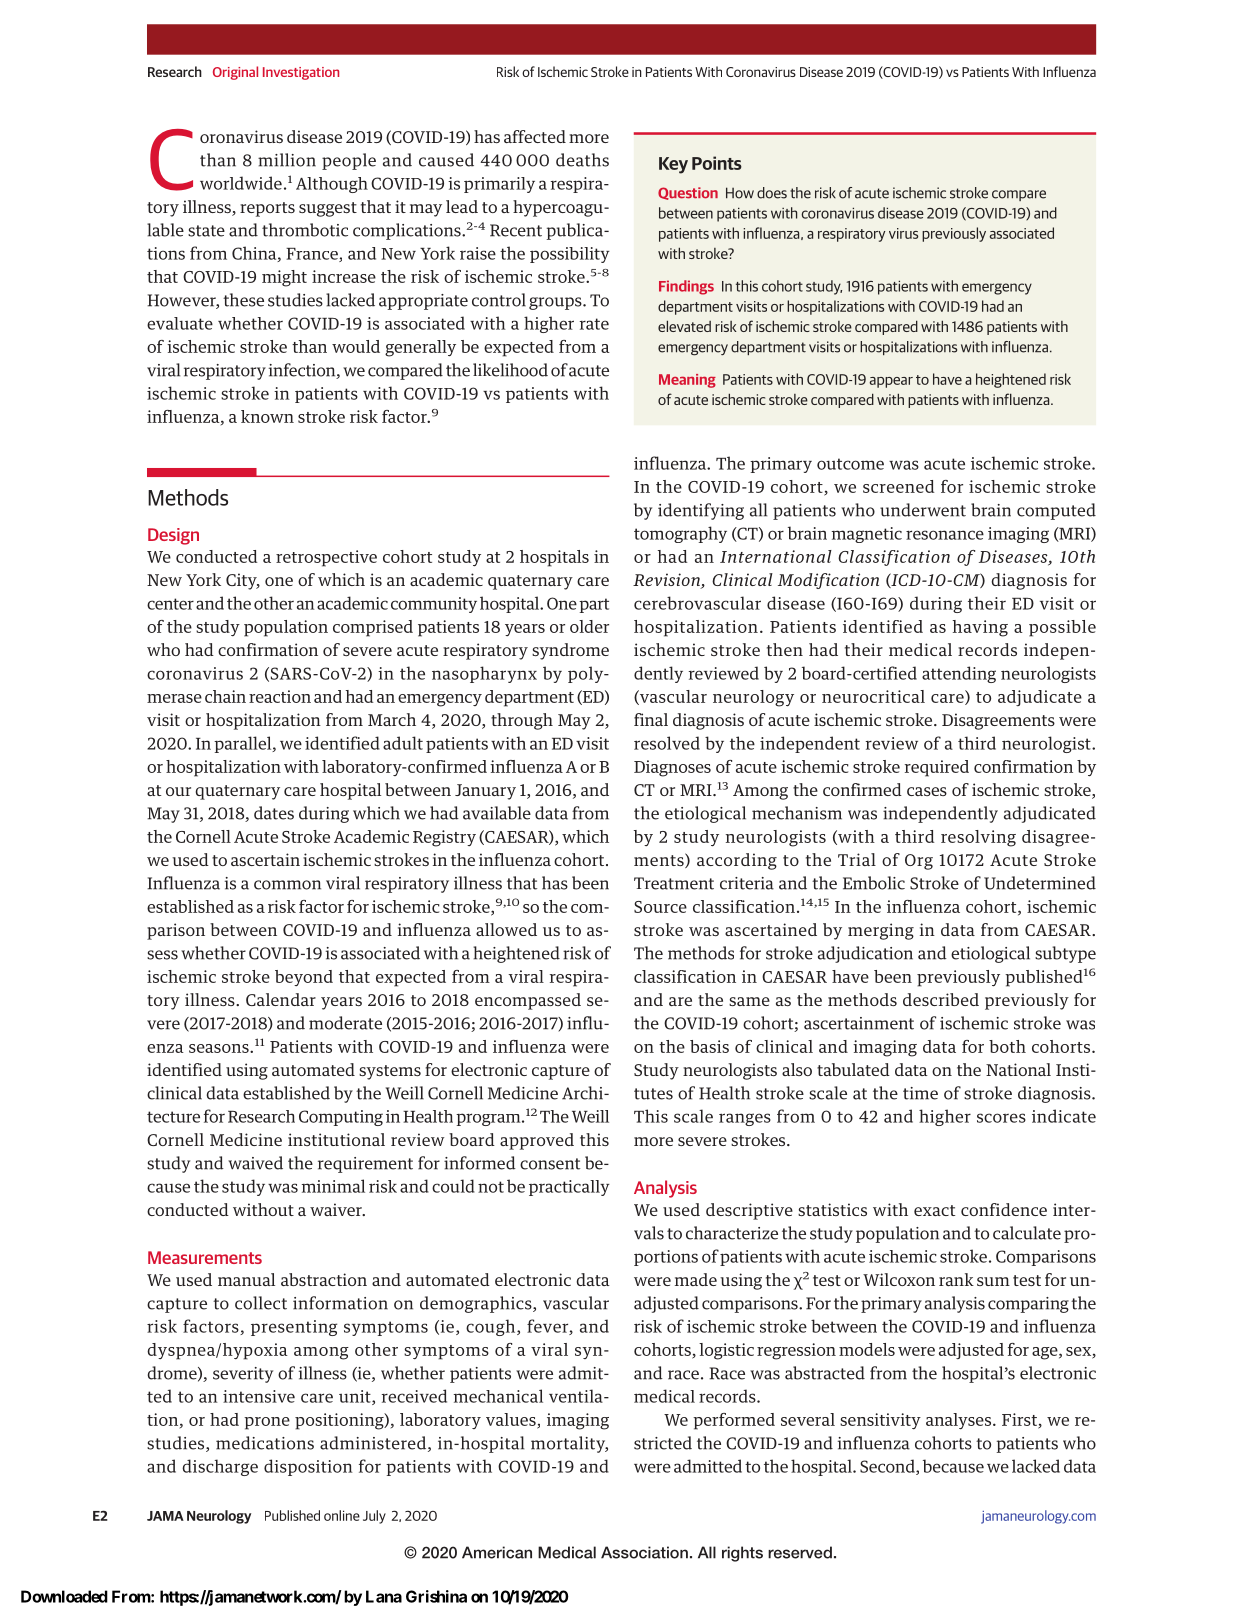 This page has width=1244, height=1610. What do you see at coordinates (235, 73) in the page?
I see `Original` at bounding box center [235, 73].
